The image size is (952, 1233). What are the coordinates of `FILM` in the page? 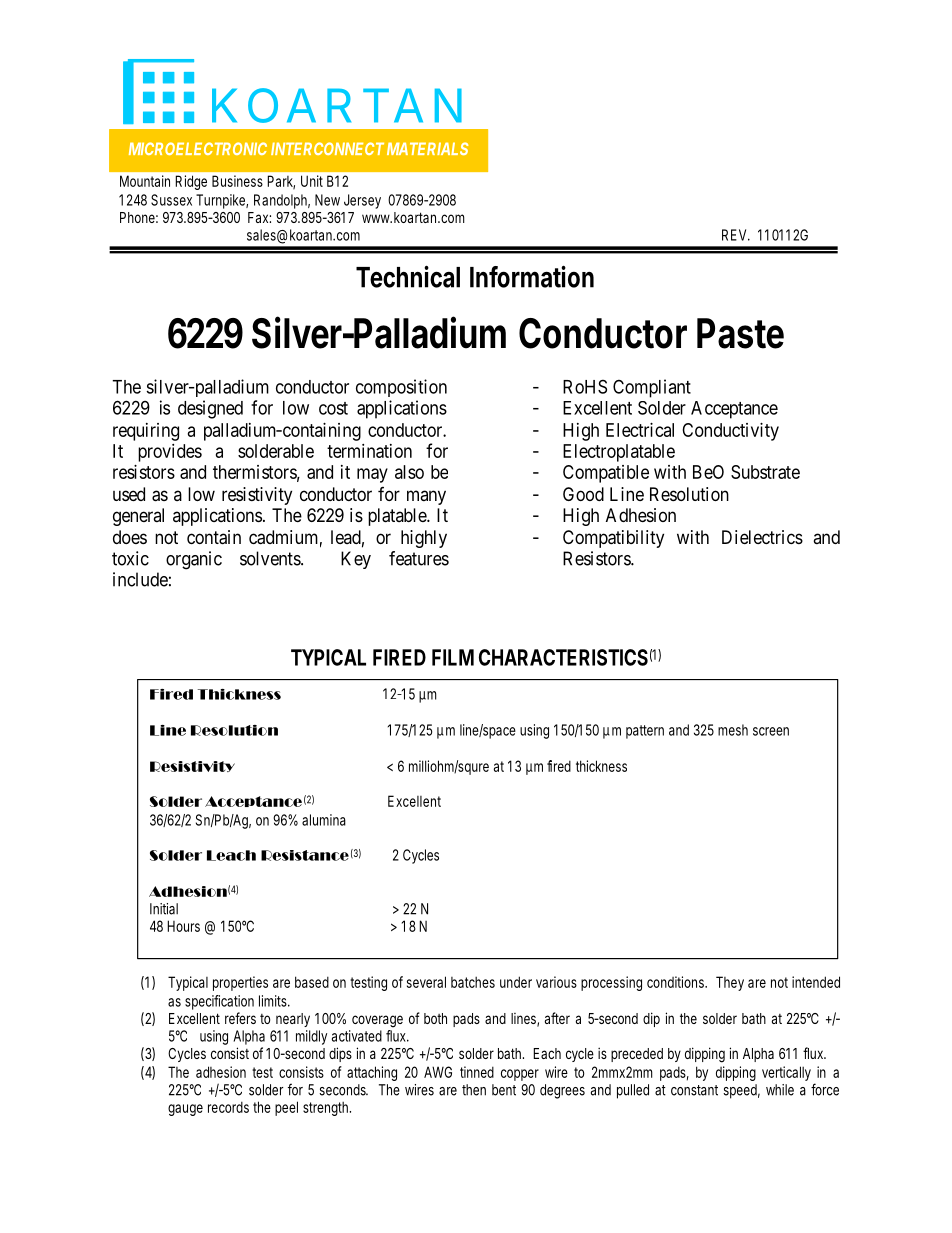 It's located at (453, 657).
